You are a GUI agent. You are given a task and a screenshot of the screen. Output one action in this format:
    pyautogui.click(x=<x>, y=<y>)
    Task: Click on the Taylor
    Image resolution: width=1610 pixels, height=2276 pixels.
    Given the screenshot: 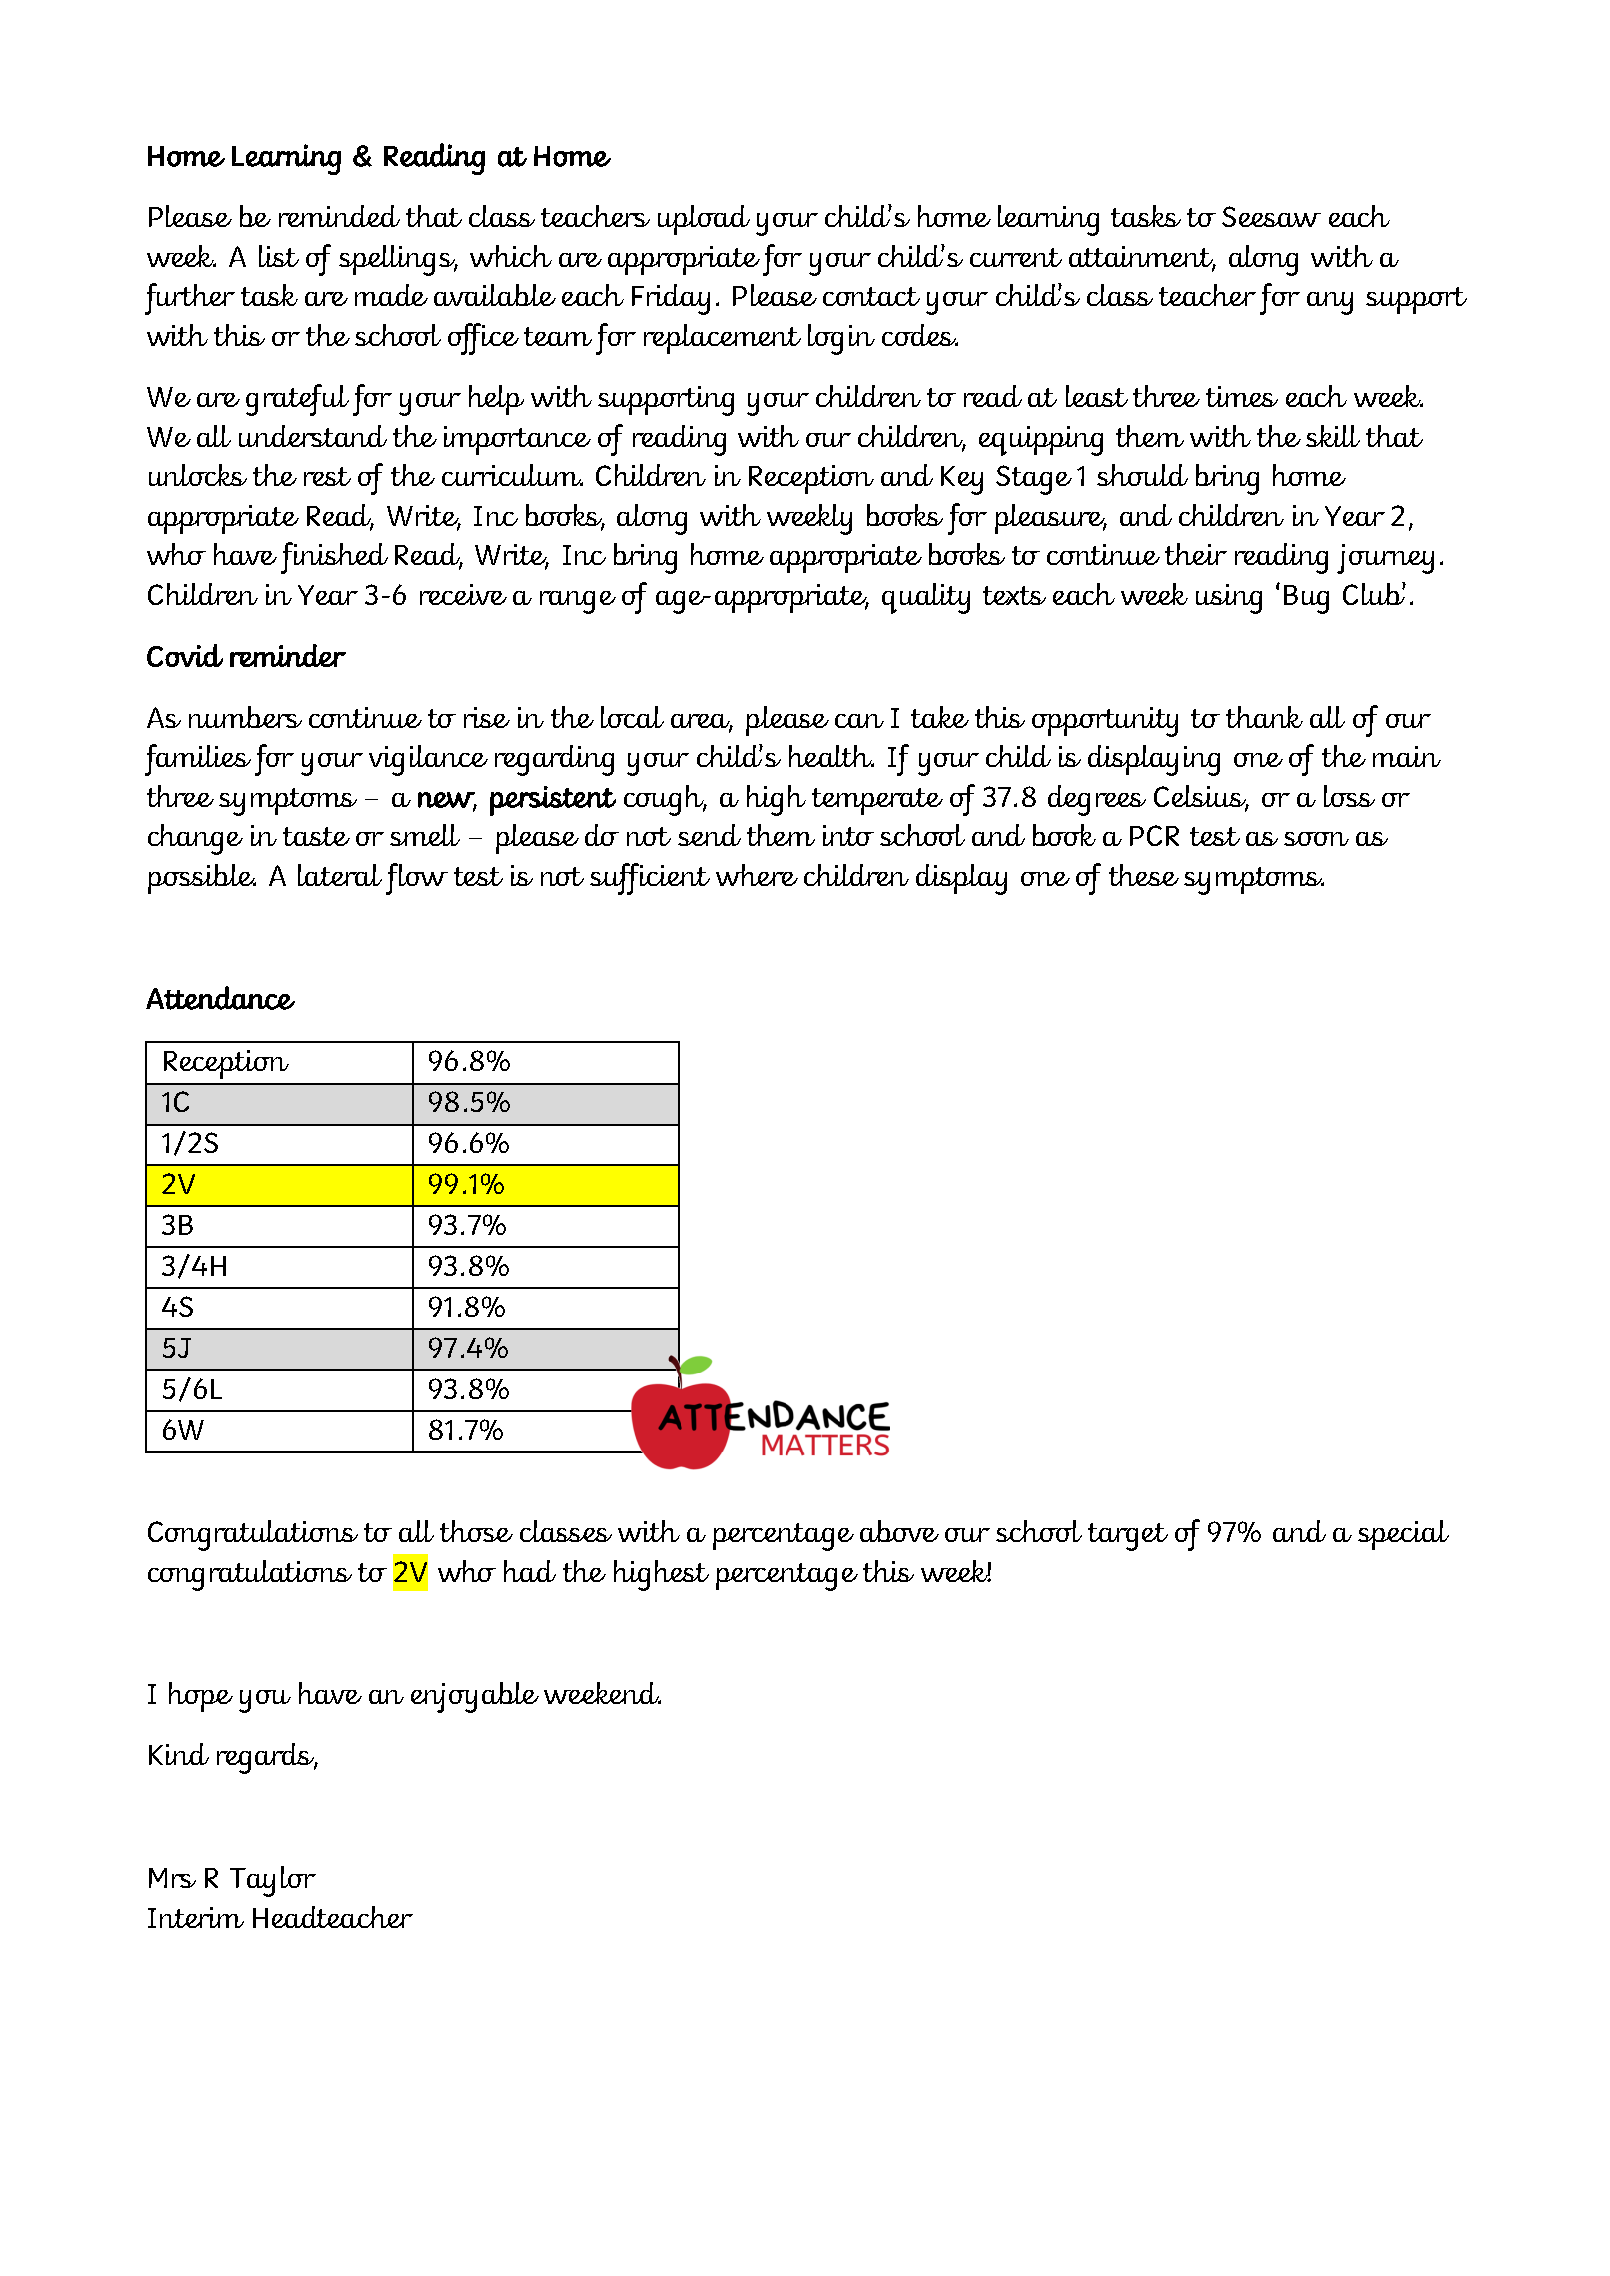 What is the action you would take?
    pyautogui.click(x=273, y=1881)
